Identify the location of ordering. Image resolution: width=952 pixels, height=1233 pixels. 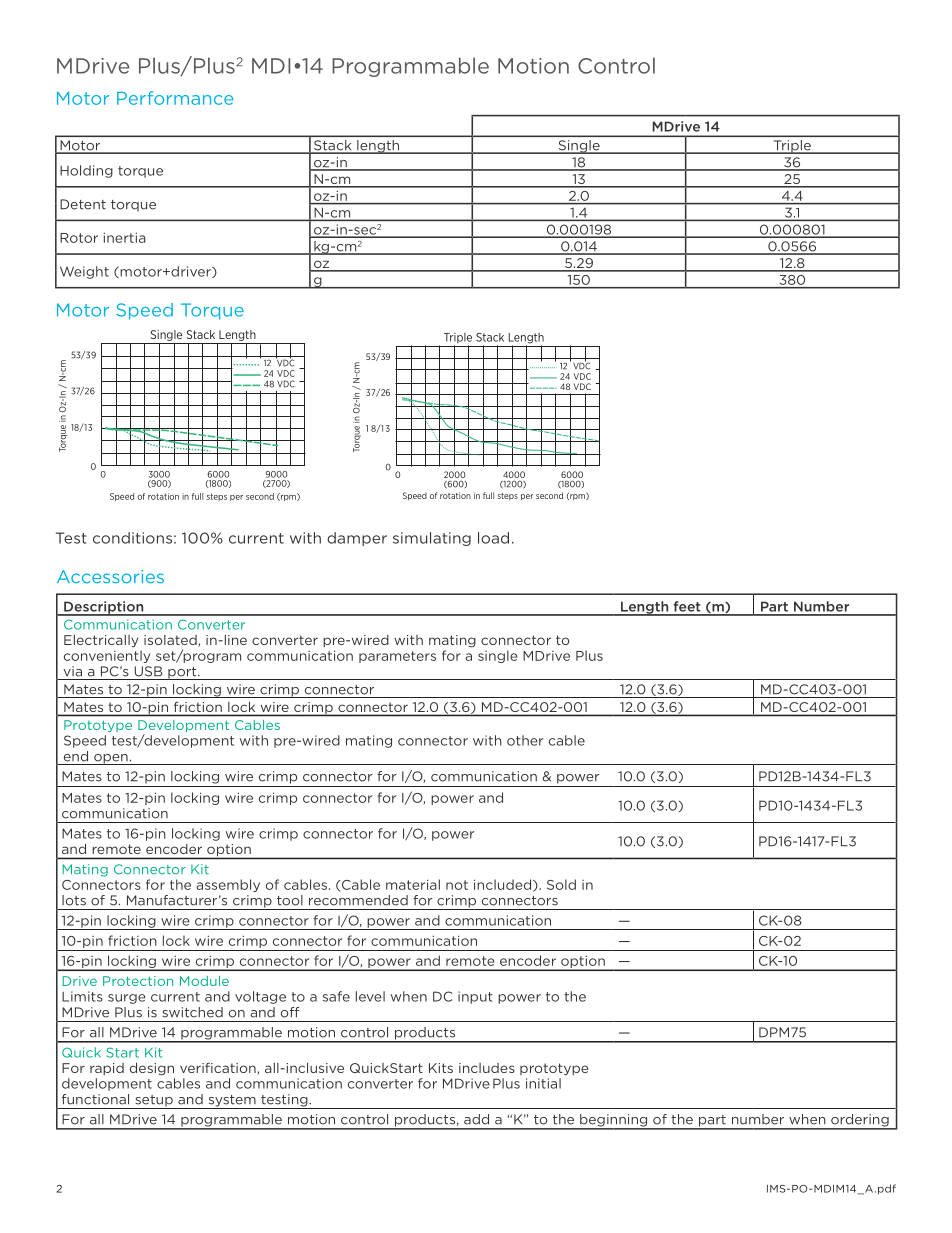
(860, 1121).
